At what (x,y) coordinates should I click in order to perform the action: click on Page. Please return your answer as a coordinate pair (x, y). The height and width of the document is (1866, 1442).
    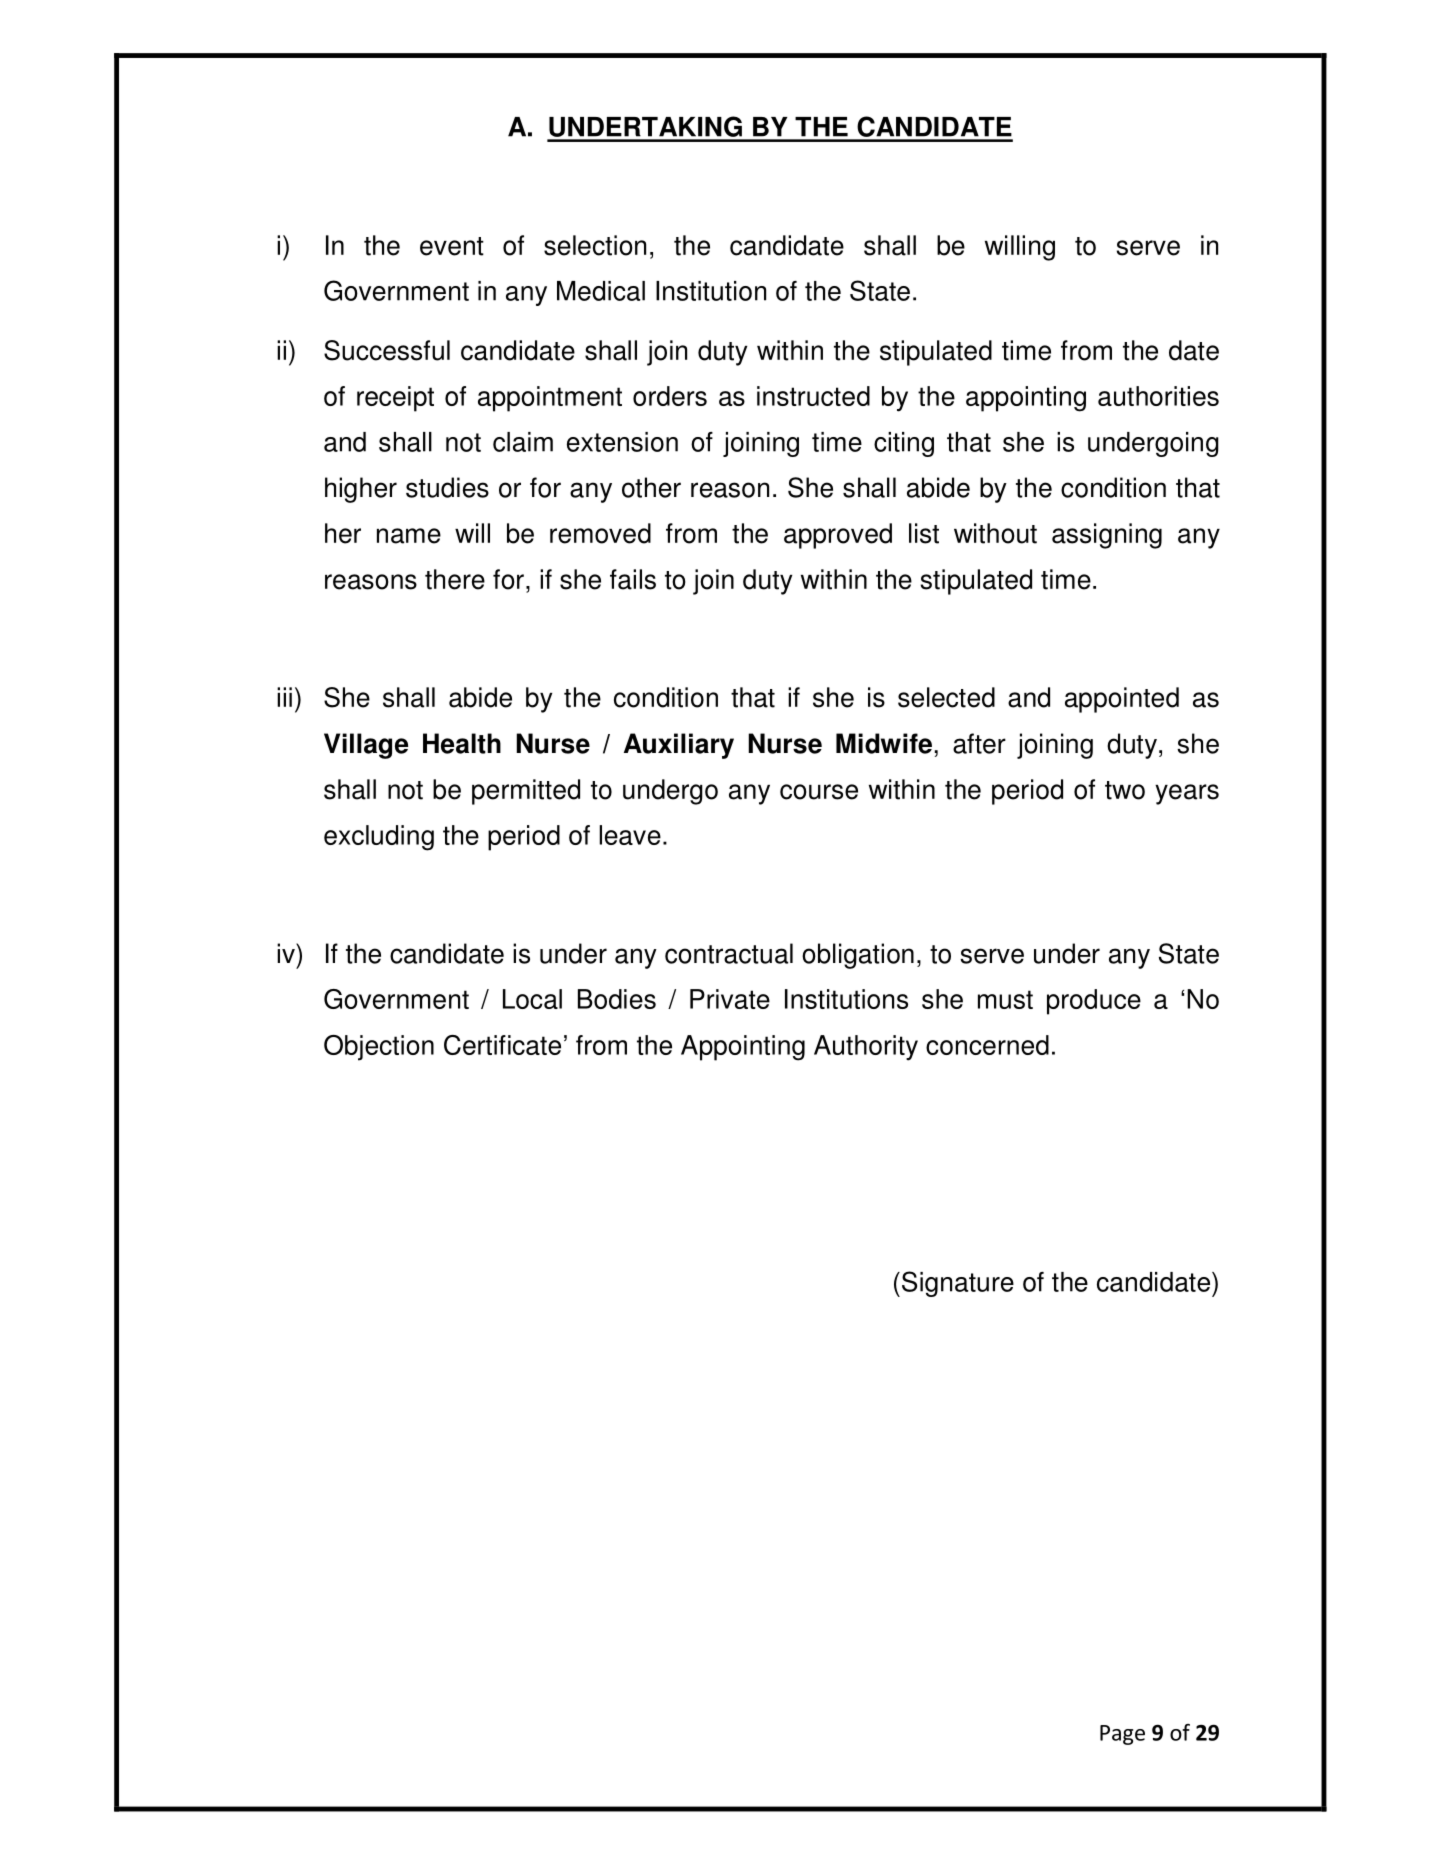
    Looking at the image, I should click on (1122, 1735).
